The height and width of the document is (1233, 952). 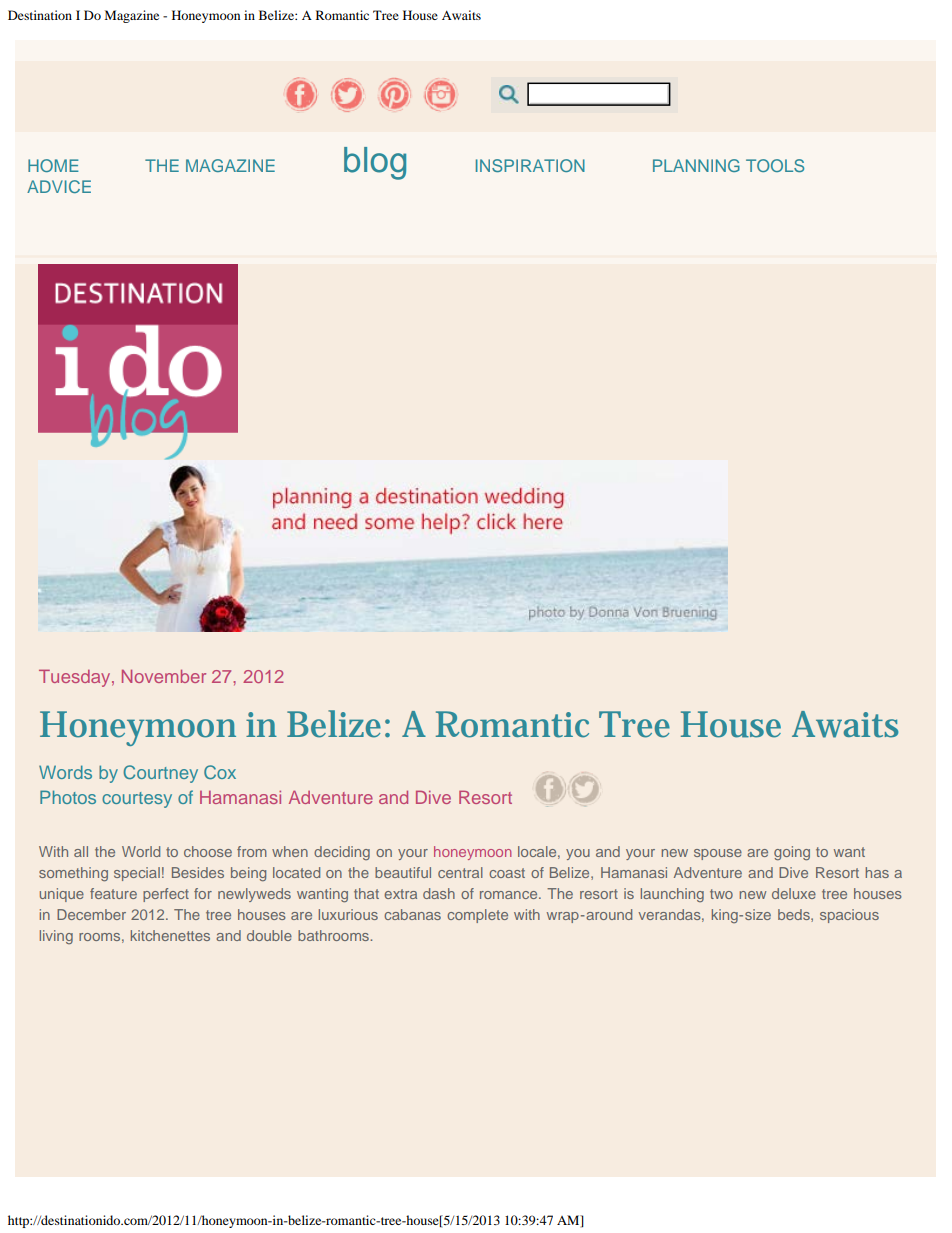 What do you see at coordinates (342, 853) in the document?
I see `deciding` at bounding box center [342, 853].
